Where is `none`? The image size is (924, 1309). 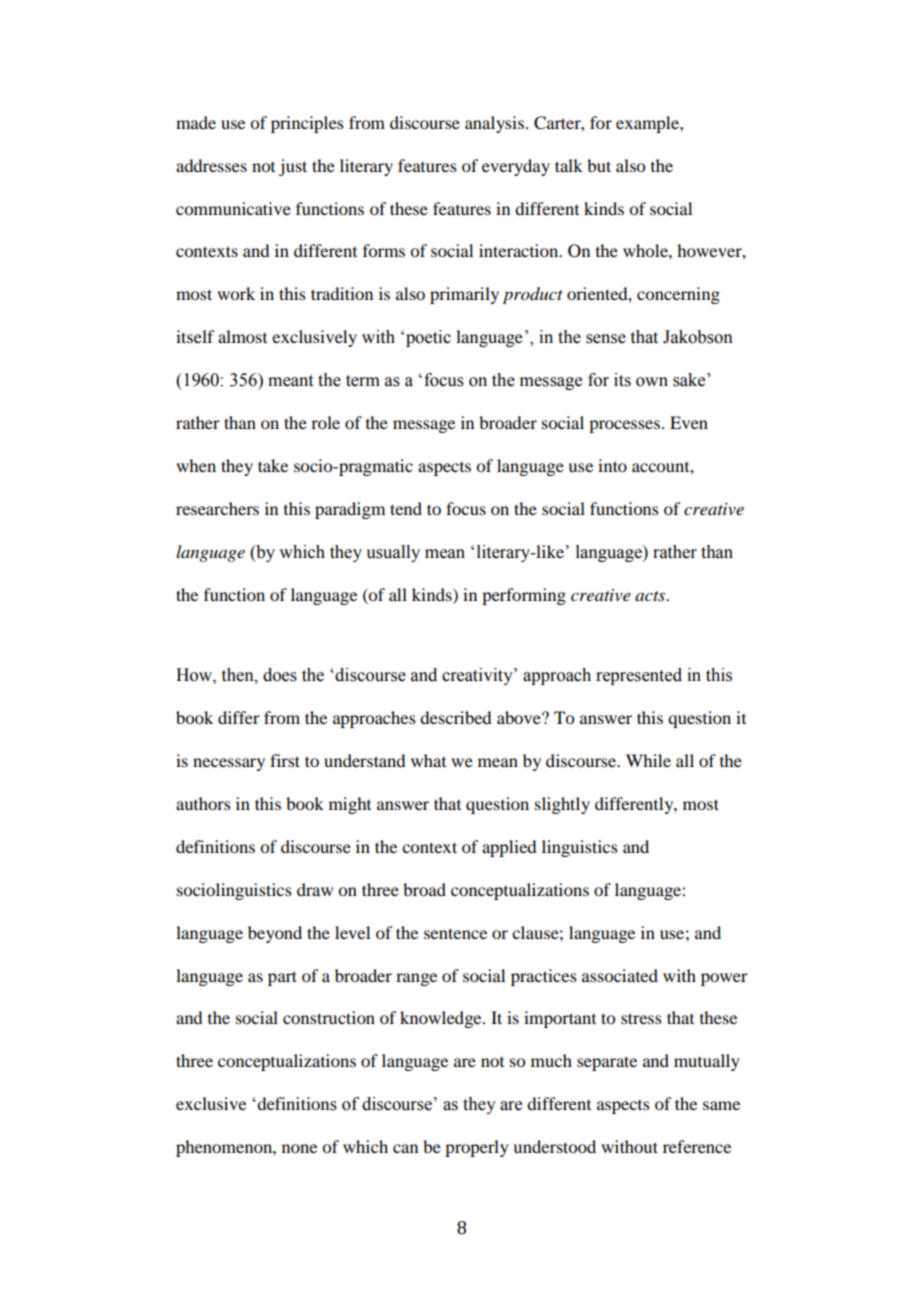 none is located at coordinates (299, 1148).
